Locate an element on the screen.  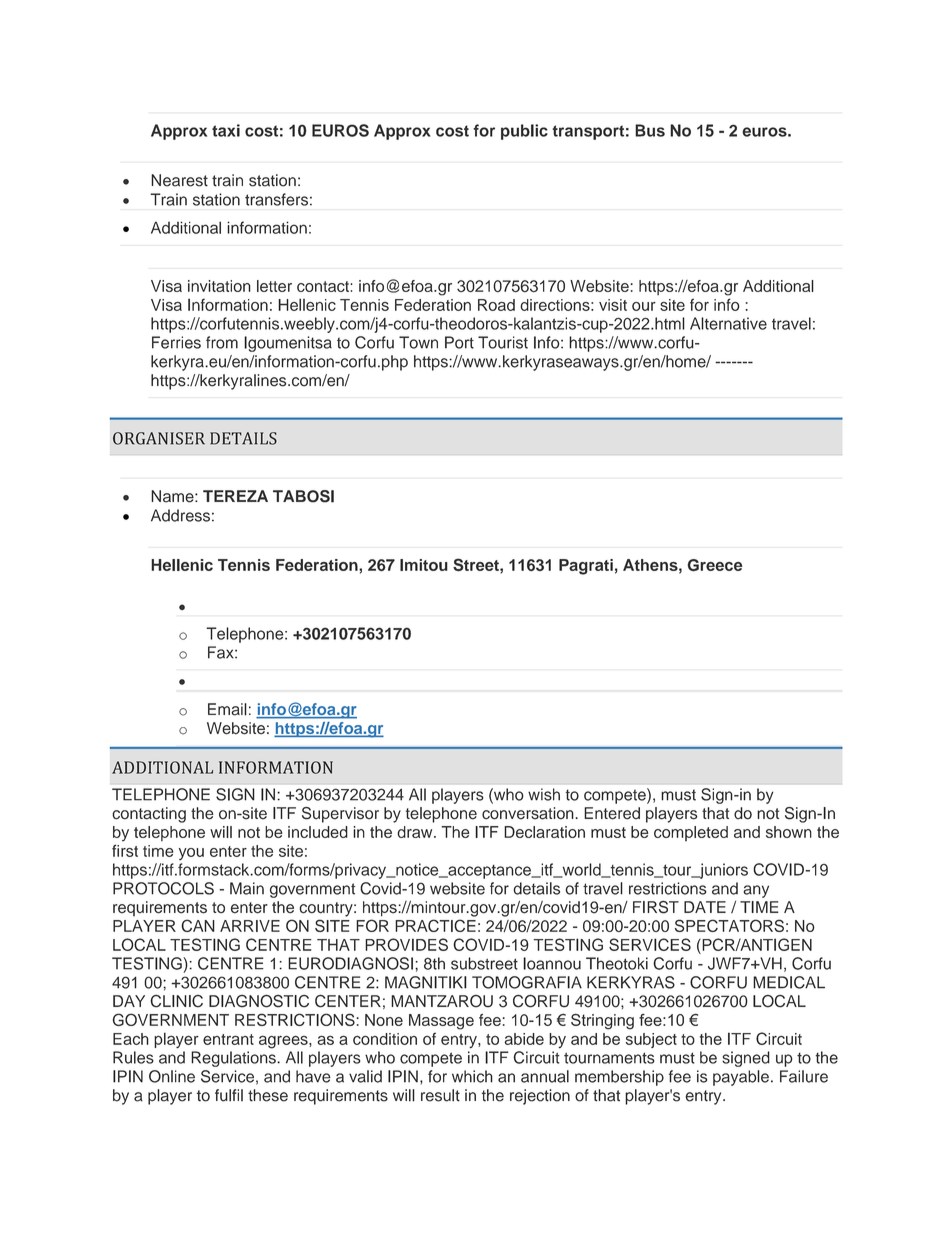
Nearest is located at coordinates (179, 180).
